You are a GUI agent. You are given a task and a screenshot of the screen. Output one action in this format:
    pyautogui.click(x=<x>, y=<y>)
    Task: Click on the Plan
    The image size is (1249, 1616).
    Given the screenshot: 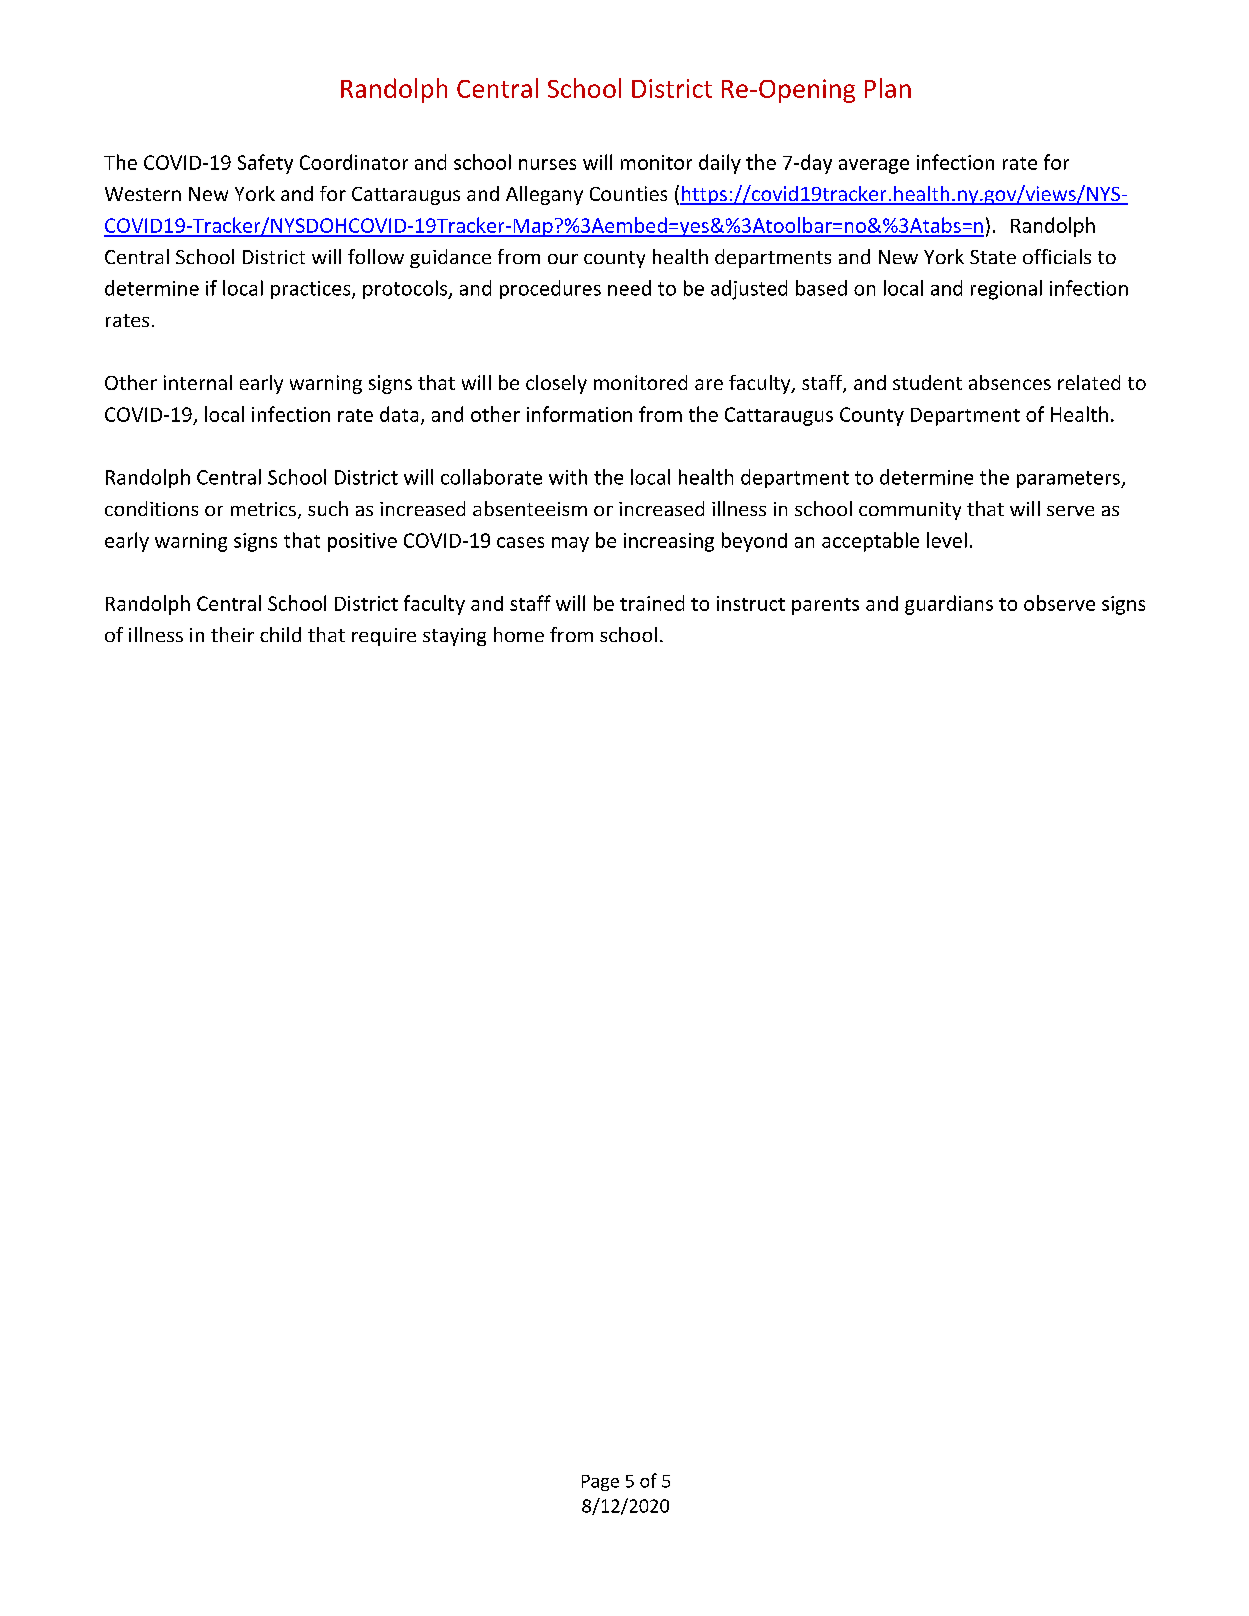 What is the action you would take?
    pyautogui.click(x=888, y=88)
